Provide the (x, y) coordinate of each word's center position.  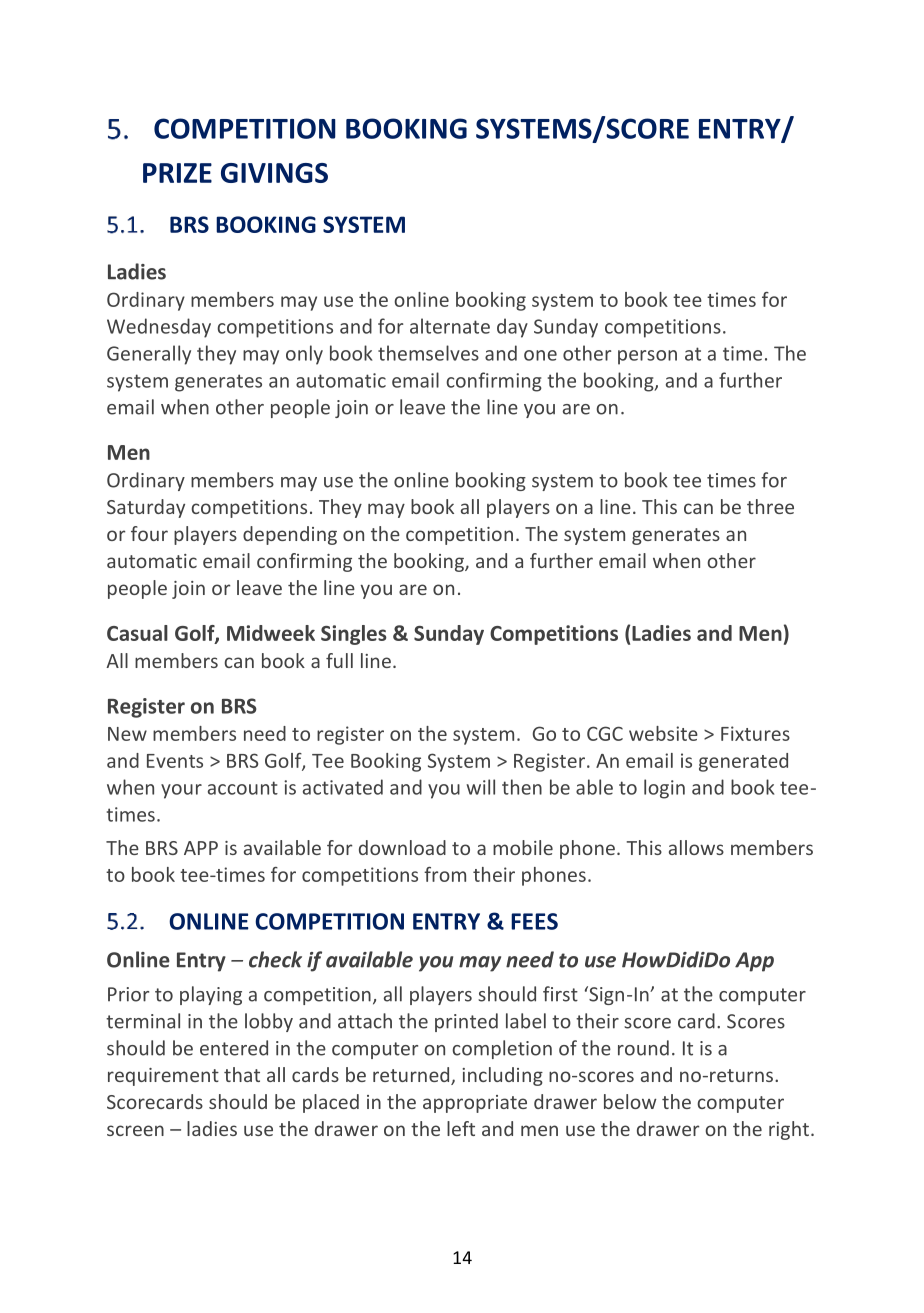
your (181, 791)
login (664, 789)
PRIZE (177, 173)
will (480, 787)
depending (290, 535)
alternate (450, 326)
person (647, 357)
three (770, 506)
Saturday (146, 508)
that (242, 1074)
